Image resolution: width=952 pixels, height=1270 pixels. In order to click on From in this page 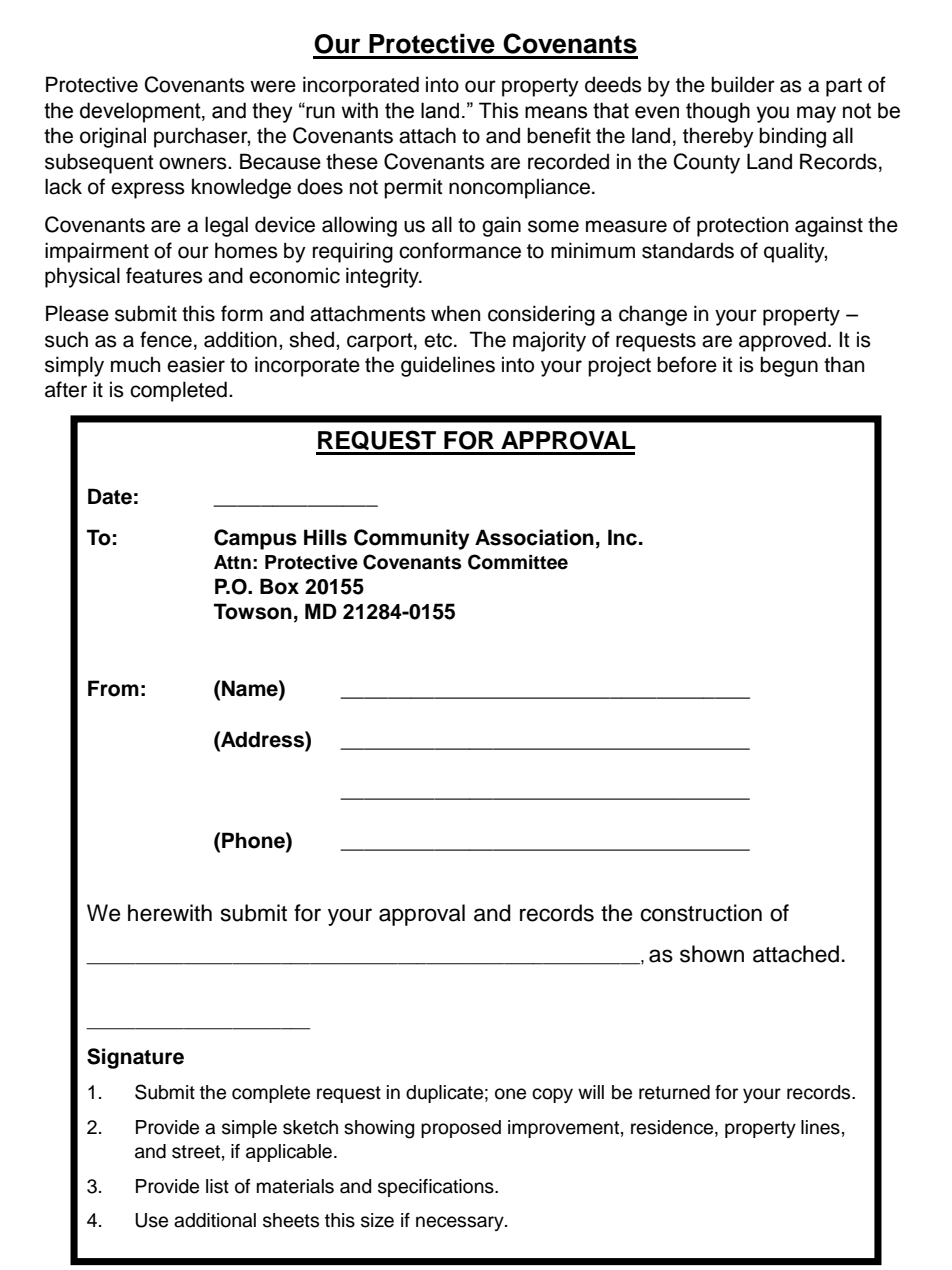, I will do `click(113, 688)`.
